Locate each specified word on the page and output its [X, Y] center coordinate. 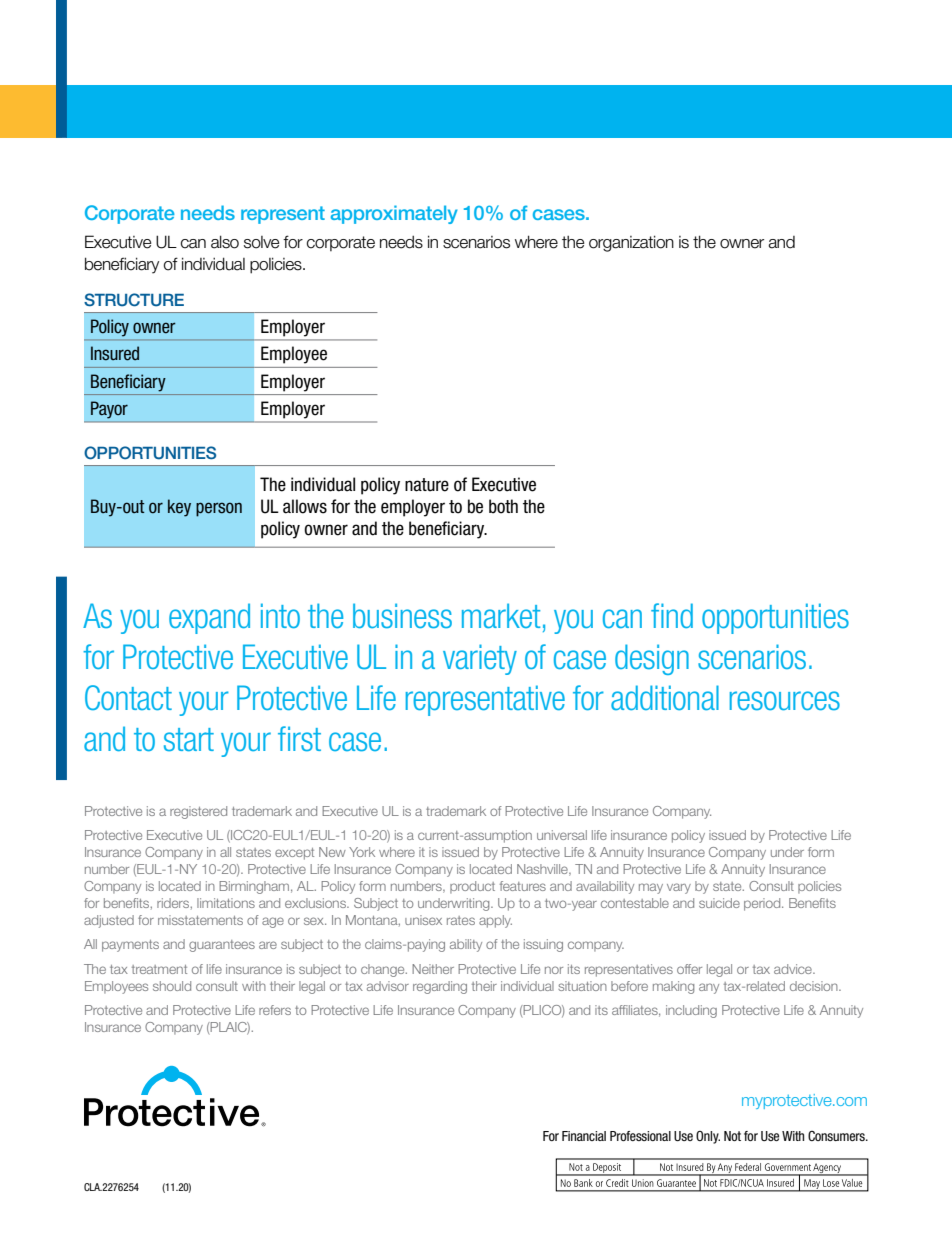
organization [631, 243]
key [179, 508]
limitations [226, 903]
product [472, 887]
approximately [394, 214]
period [763, 904]
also [225, 242]
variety [480, 659]
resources [785, 700]
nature [427, 485]
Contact [128, 697]
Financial [584, 1136]
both [503, 506]
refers [275, 1010]
